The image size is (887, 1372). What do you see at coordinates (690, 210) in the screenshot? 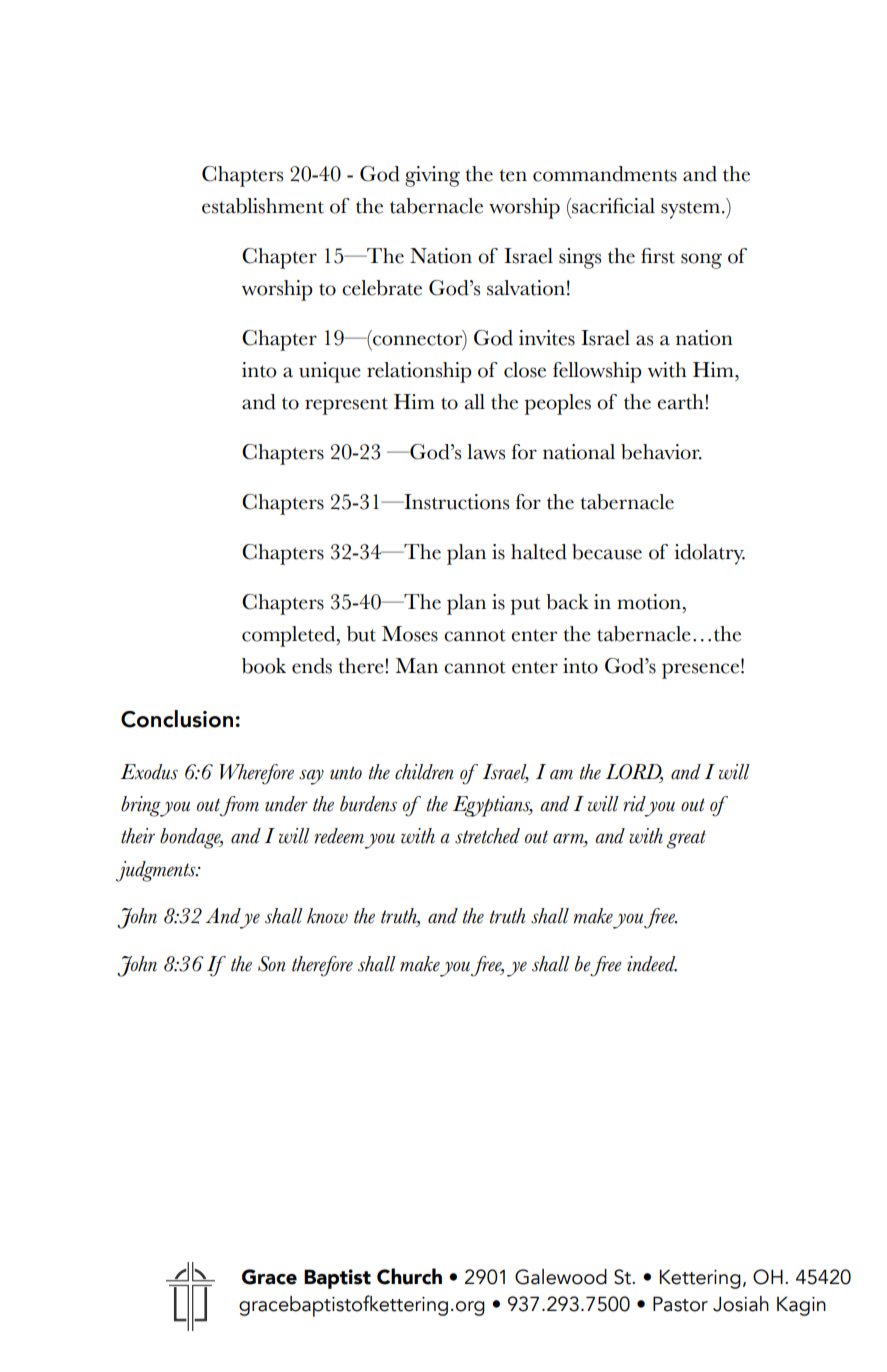
I see `system` at bounding box center [690, 210].
